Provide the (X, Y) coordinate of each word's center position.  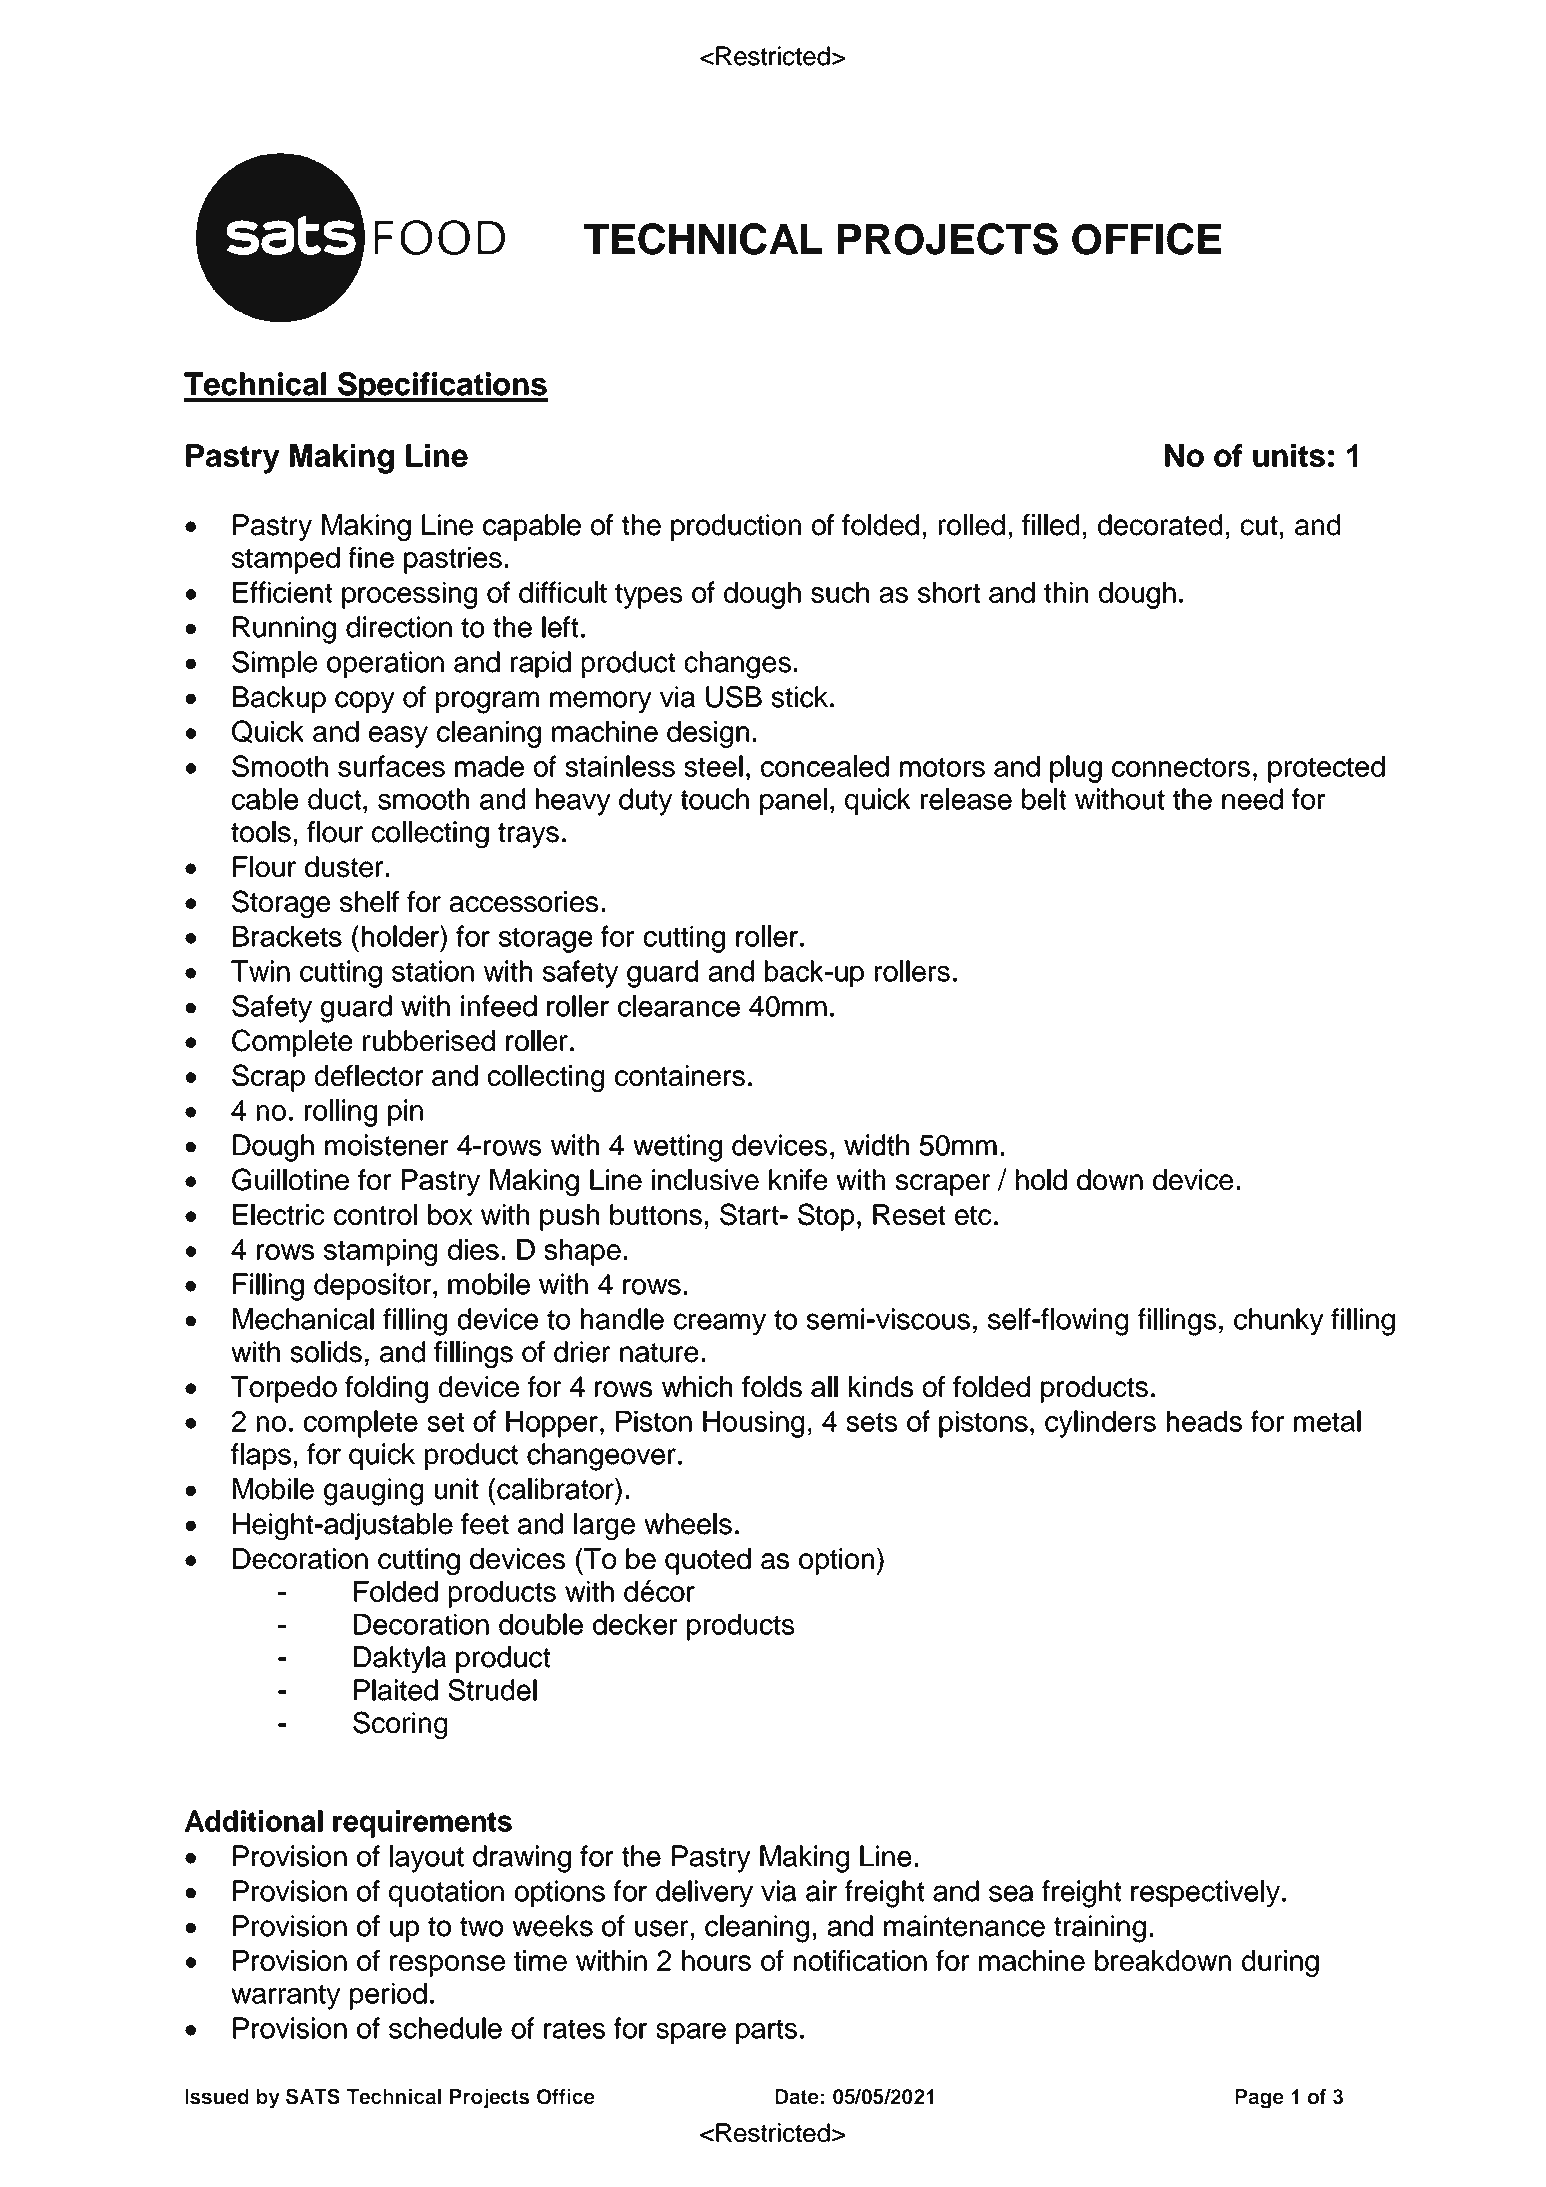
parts (766, 2031)
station (433, 971)
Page (1259, 2099)
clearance (679, 1006)
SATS (313, 2096)
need (1252, 799)
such (840, 592)
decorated (1160, 525)
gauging (373, 1492)
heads (1204, 1421)
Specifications (442, 387)
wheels (688, 1524)
